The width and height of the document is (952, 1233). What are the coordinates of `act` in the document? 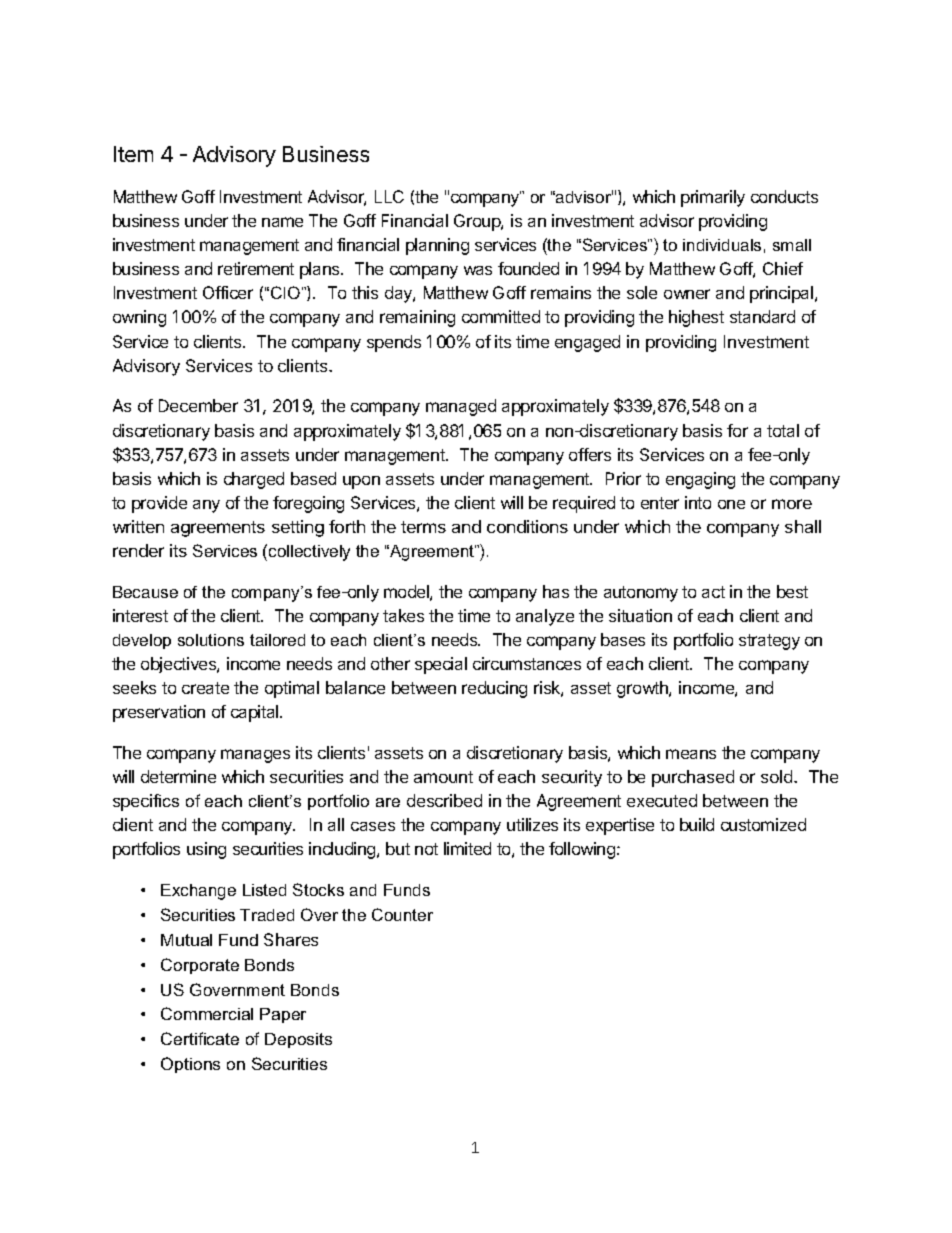 It's located at (713, 592).
